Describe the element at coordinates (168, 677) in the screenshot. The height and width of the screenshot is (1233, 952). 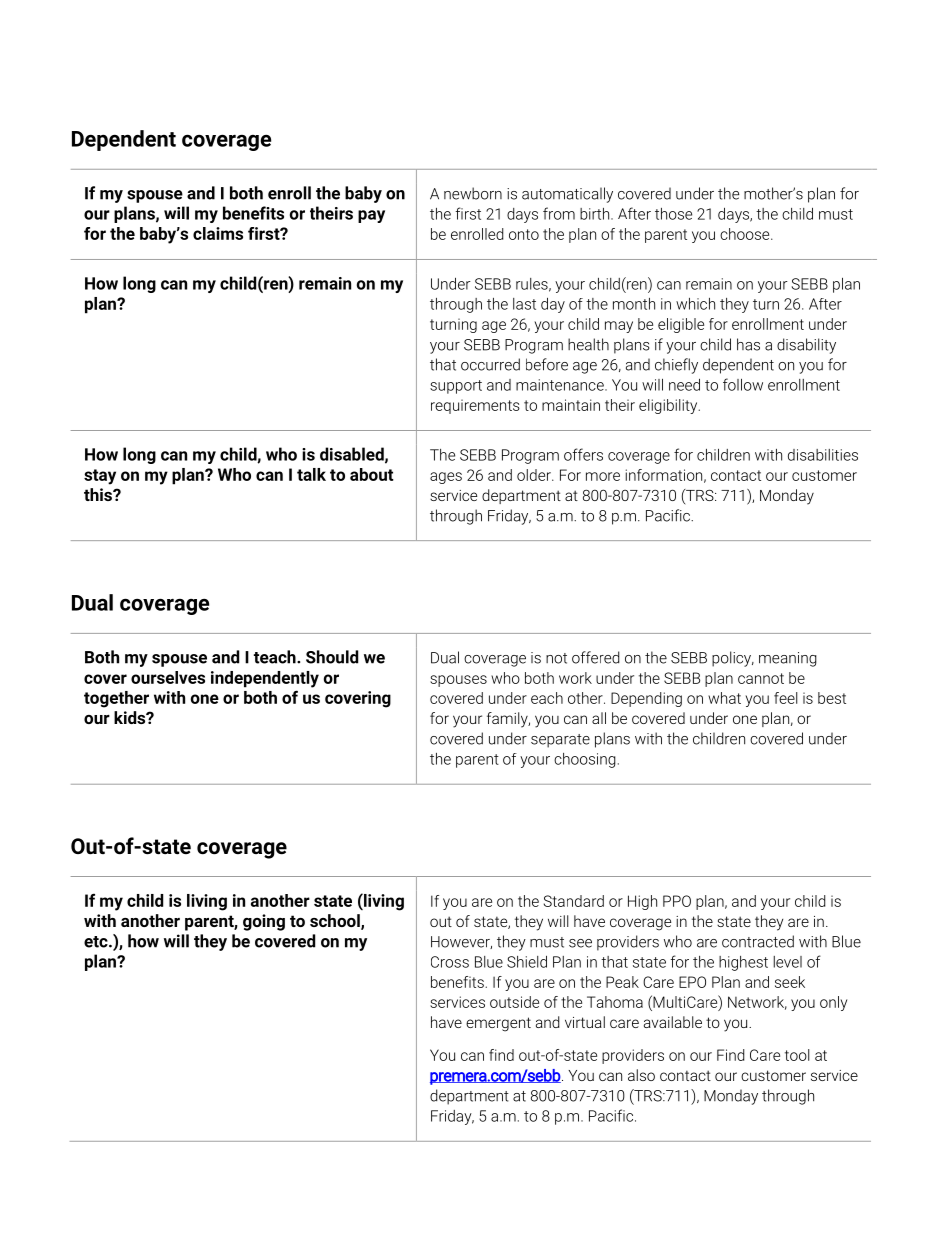
I see `ourselves` at that location.
